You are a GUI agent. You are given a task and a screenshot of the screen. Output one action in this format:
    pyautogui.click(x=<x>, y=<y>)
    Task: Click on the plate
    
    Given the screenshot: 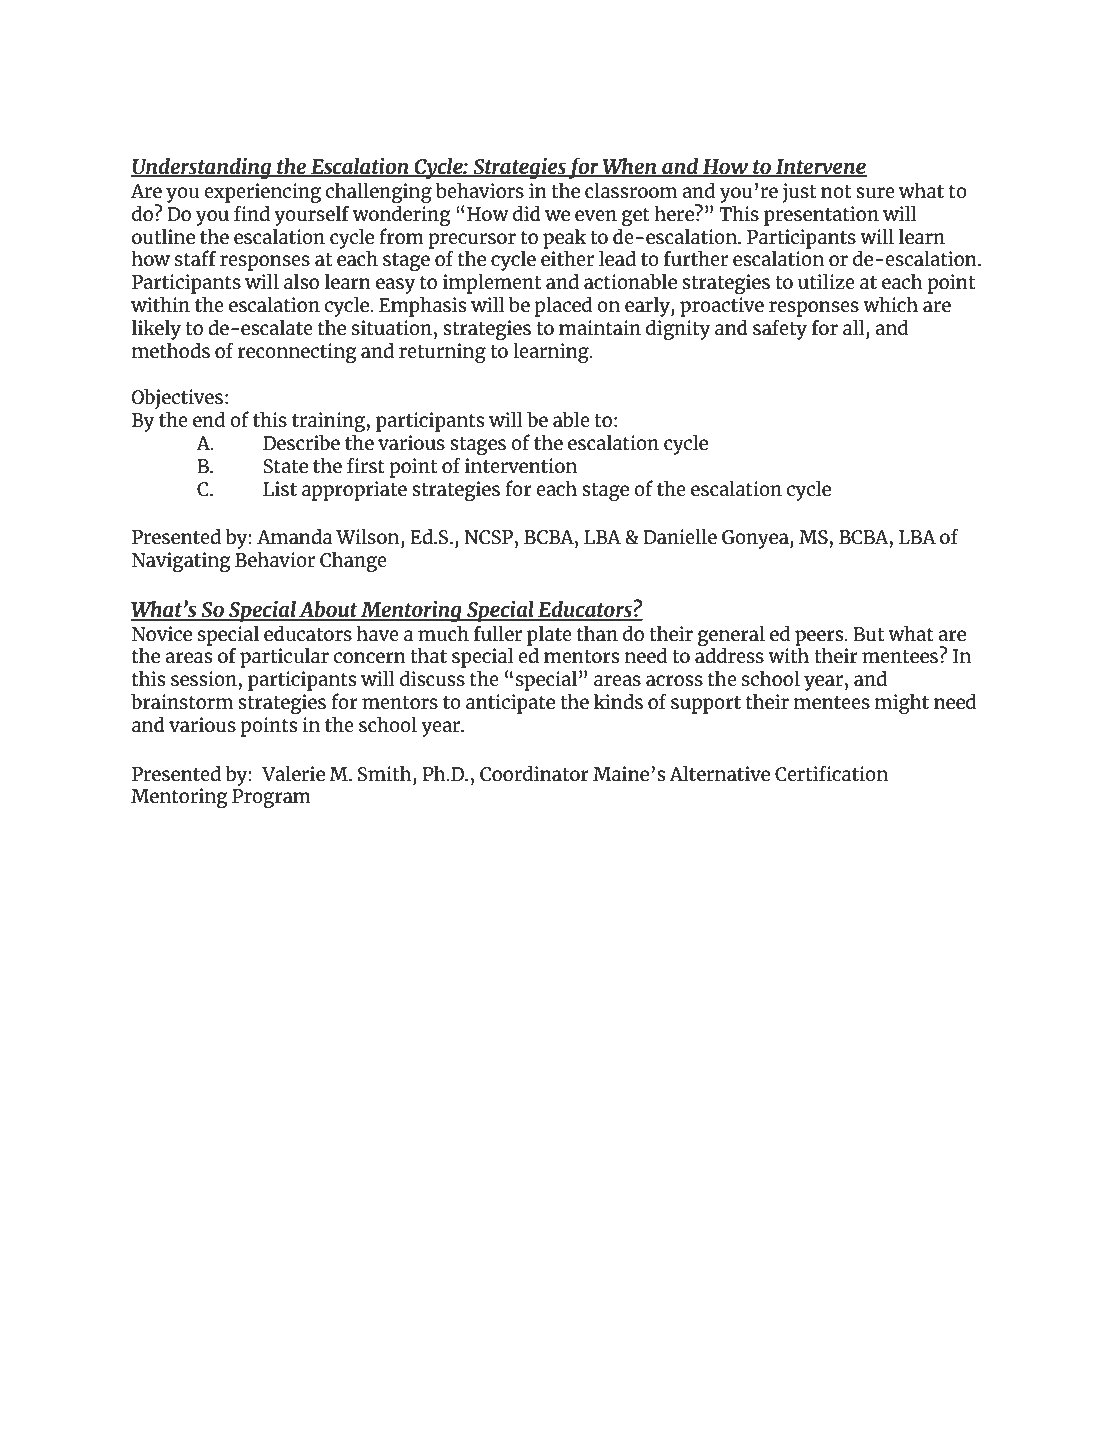 What is the action you would take?
    pyautogui.click(x=549, y=636)
